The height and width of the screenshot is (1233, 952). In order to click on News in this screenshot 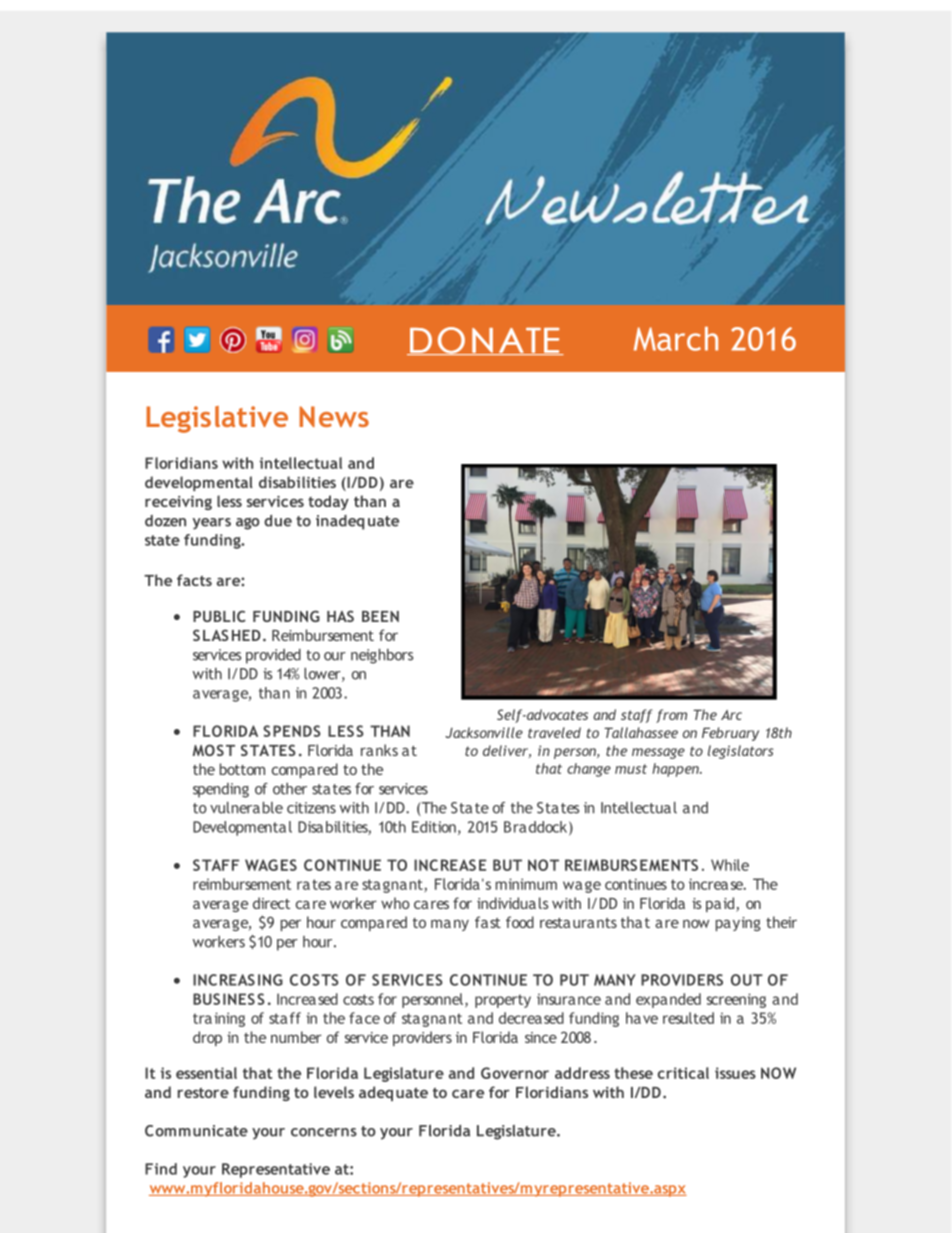, I will do `click(334, 416)`.
